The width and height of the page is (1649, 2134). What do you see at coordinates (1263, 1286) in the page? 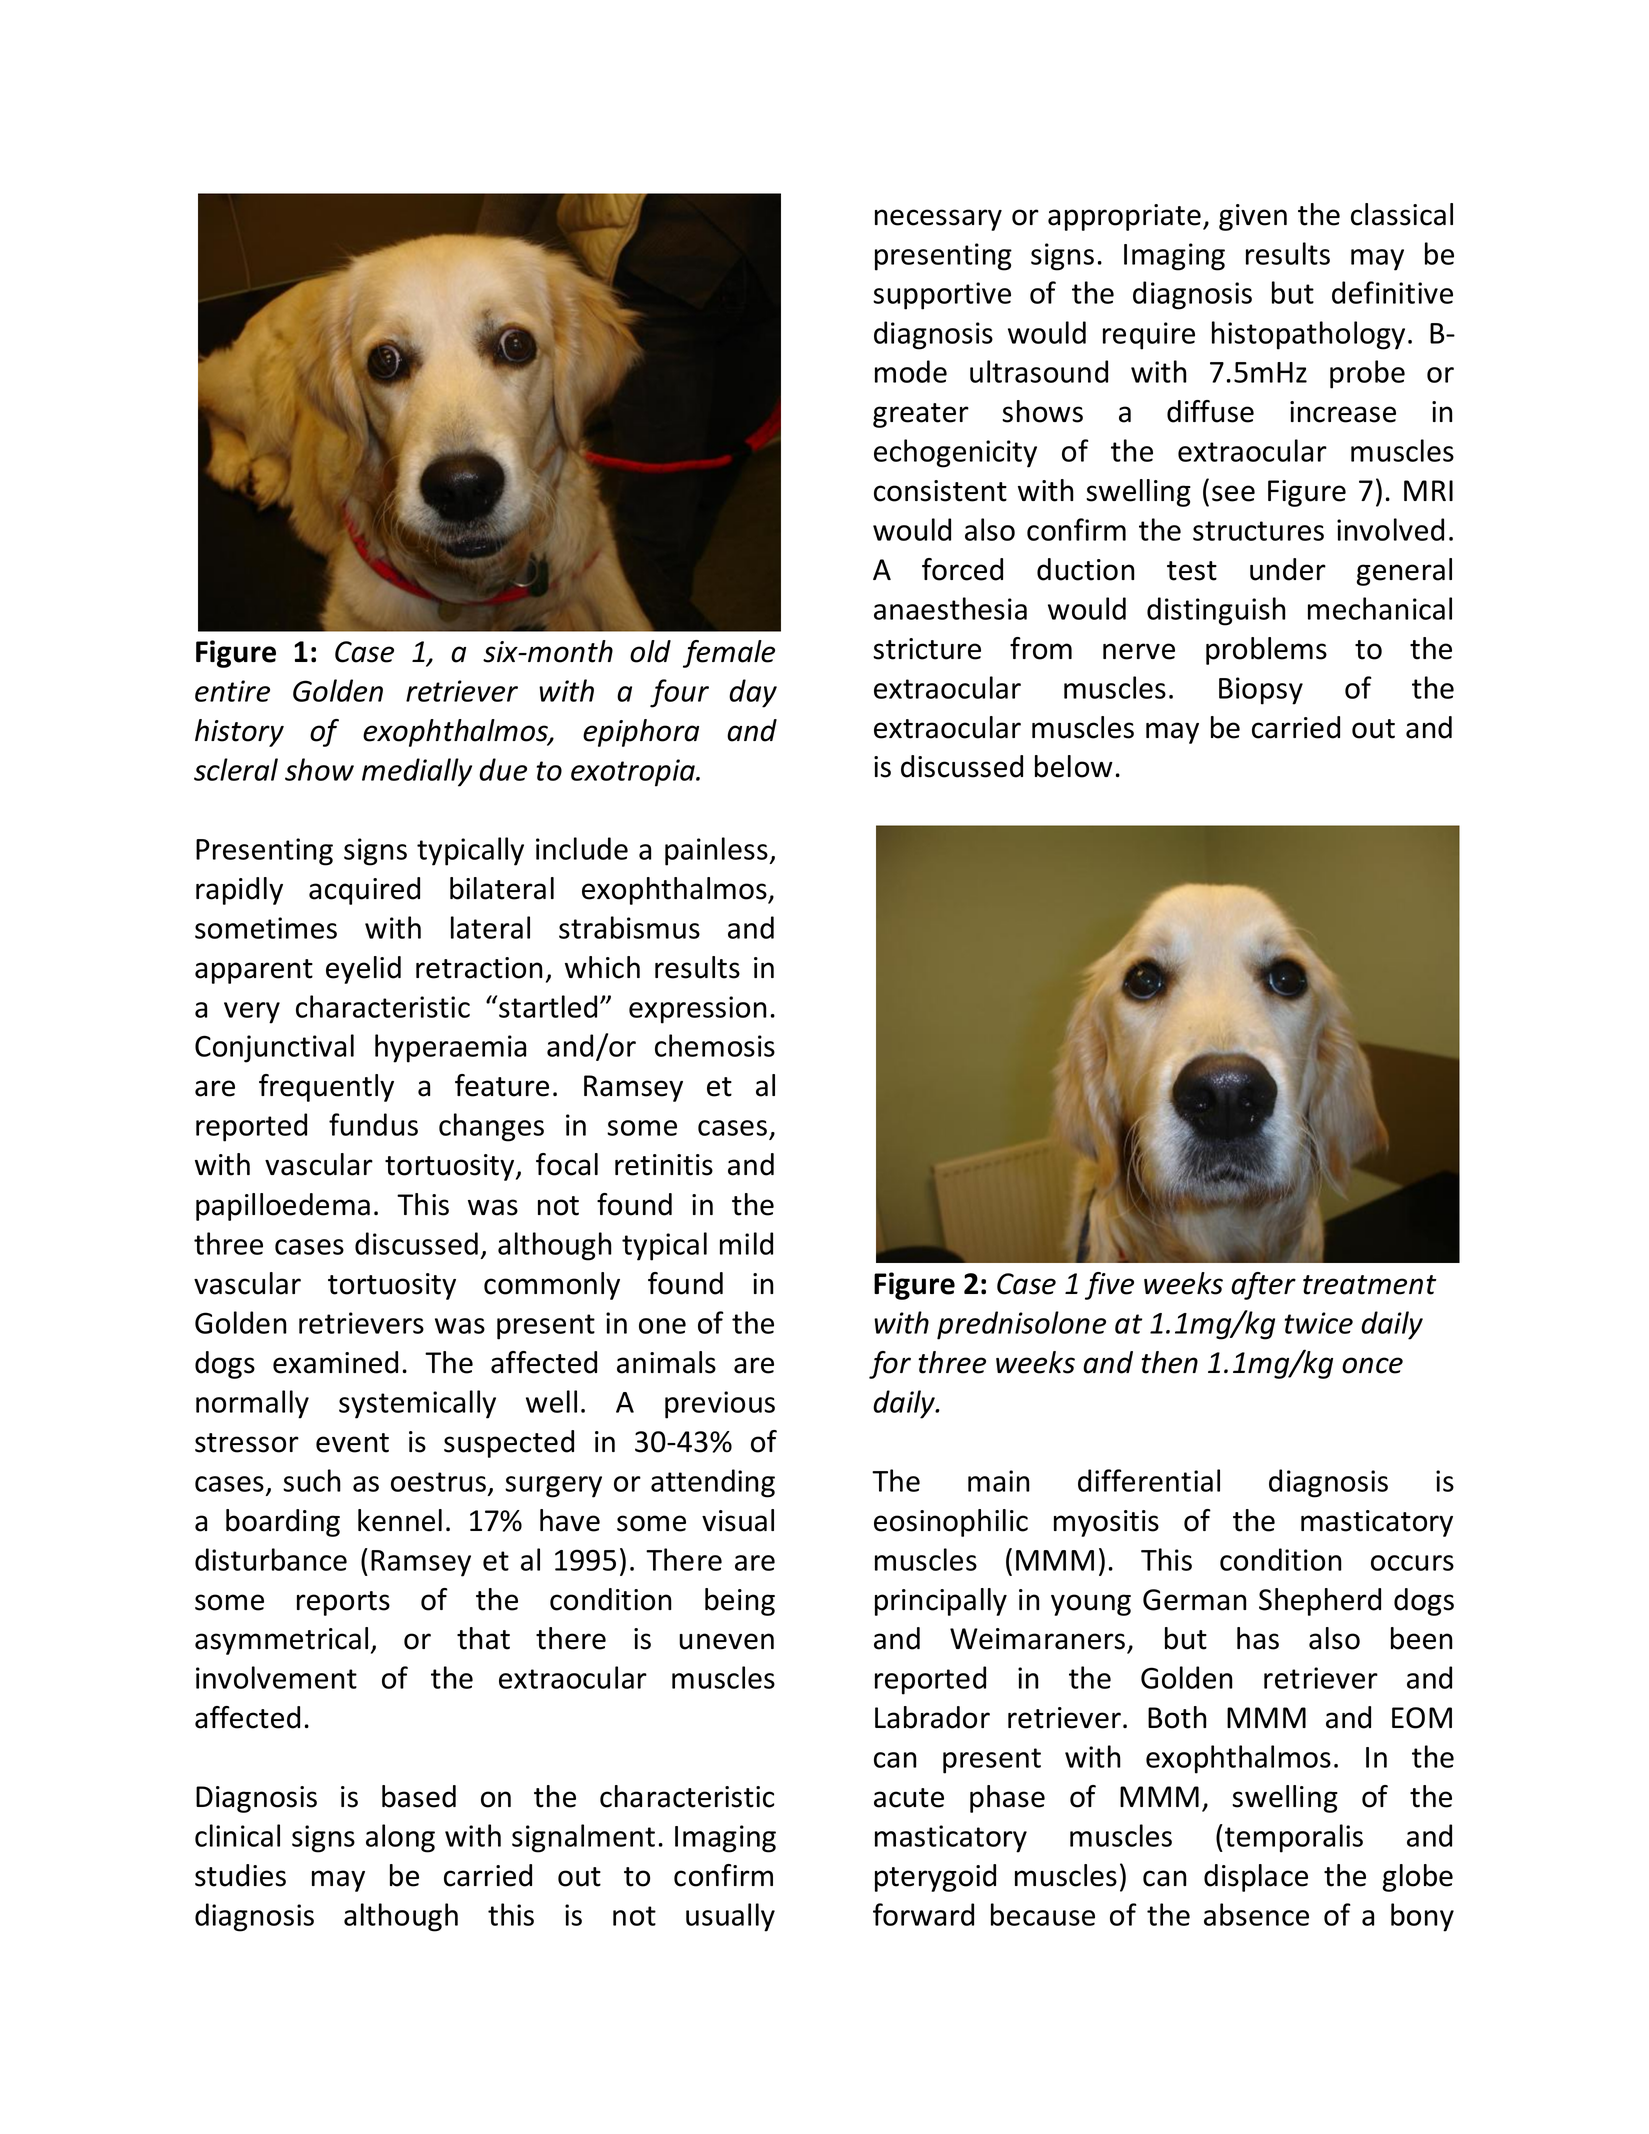
I see `after` at bounding box center [1263, 1286].
